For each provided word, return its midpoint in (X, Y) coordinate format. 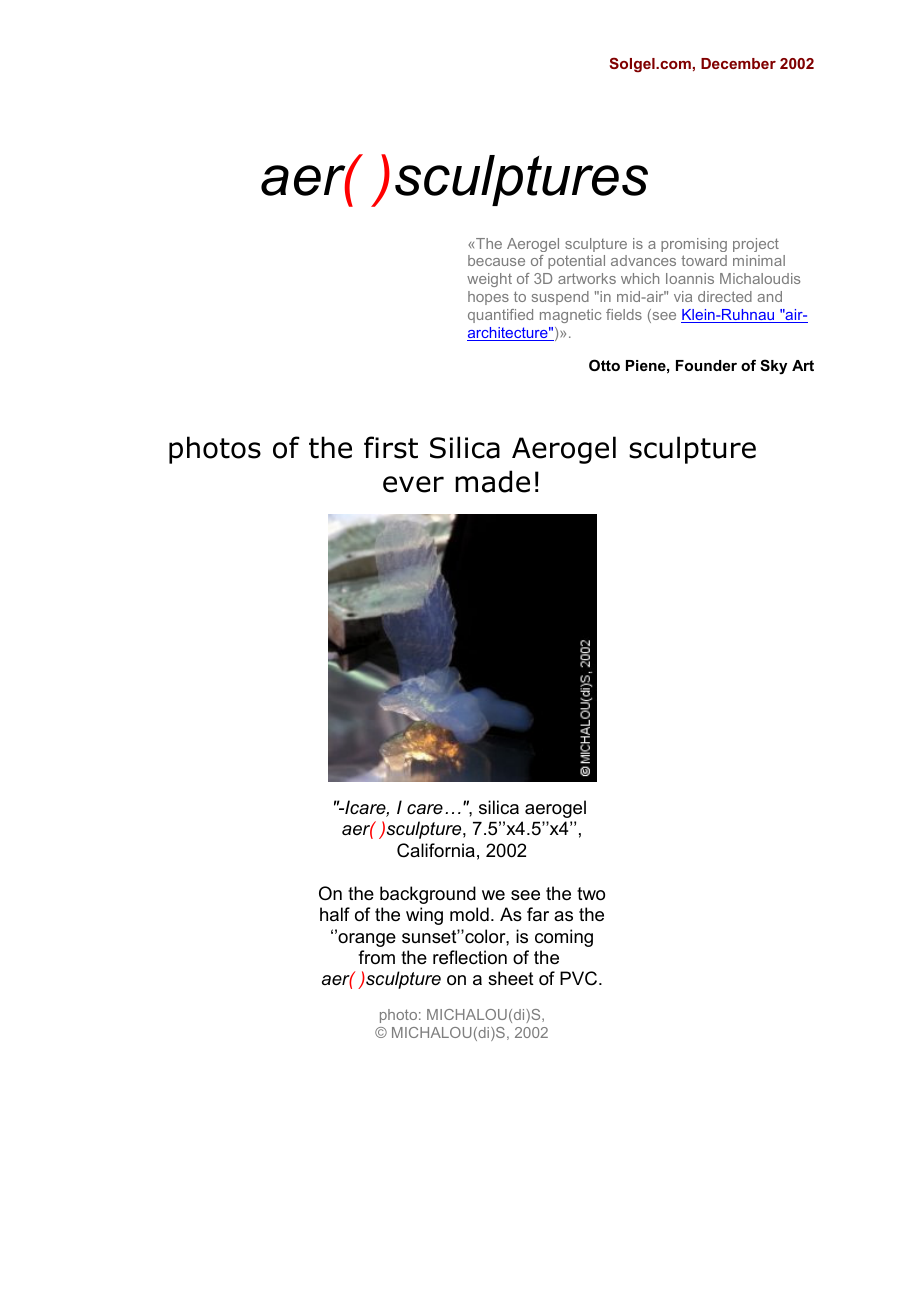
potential (576, 262)
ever (413, 484)
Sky (773, 367)
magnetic (571, 316)
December (738, 63)
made (492, 481)
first (391, 447)
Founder (706, 365)
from (376, 957)
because (496, 260)
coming (564, 938)
